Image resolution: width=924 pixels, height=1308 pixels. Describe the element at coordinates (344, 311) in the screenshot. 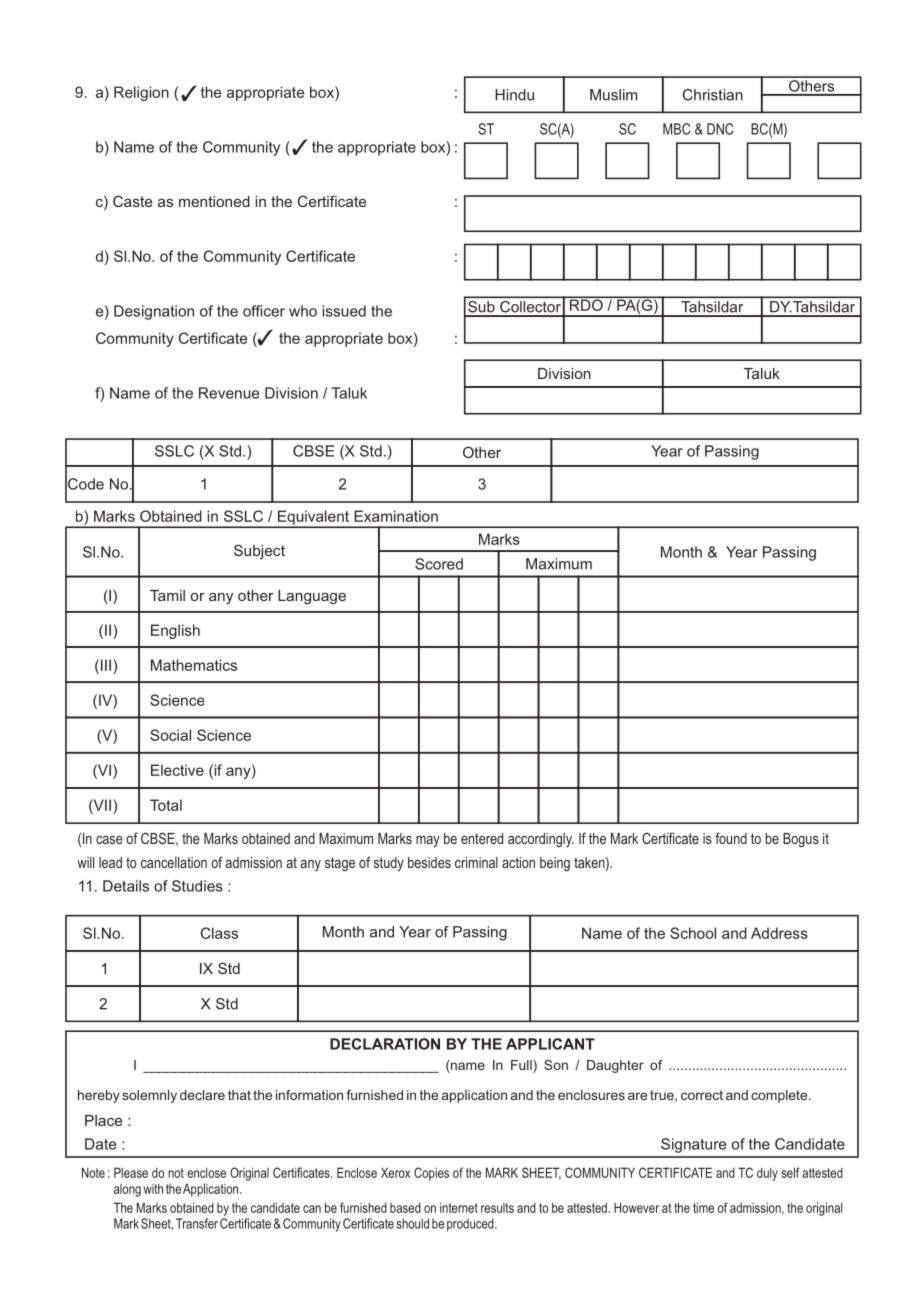

I see `issued` at that location.
